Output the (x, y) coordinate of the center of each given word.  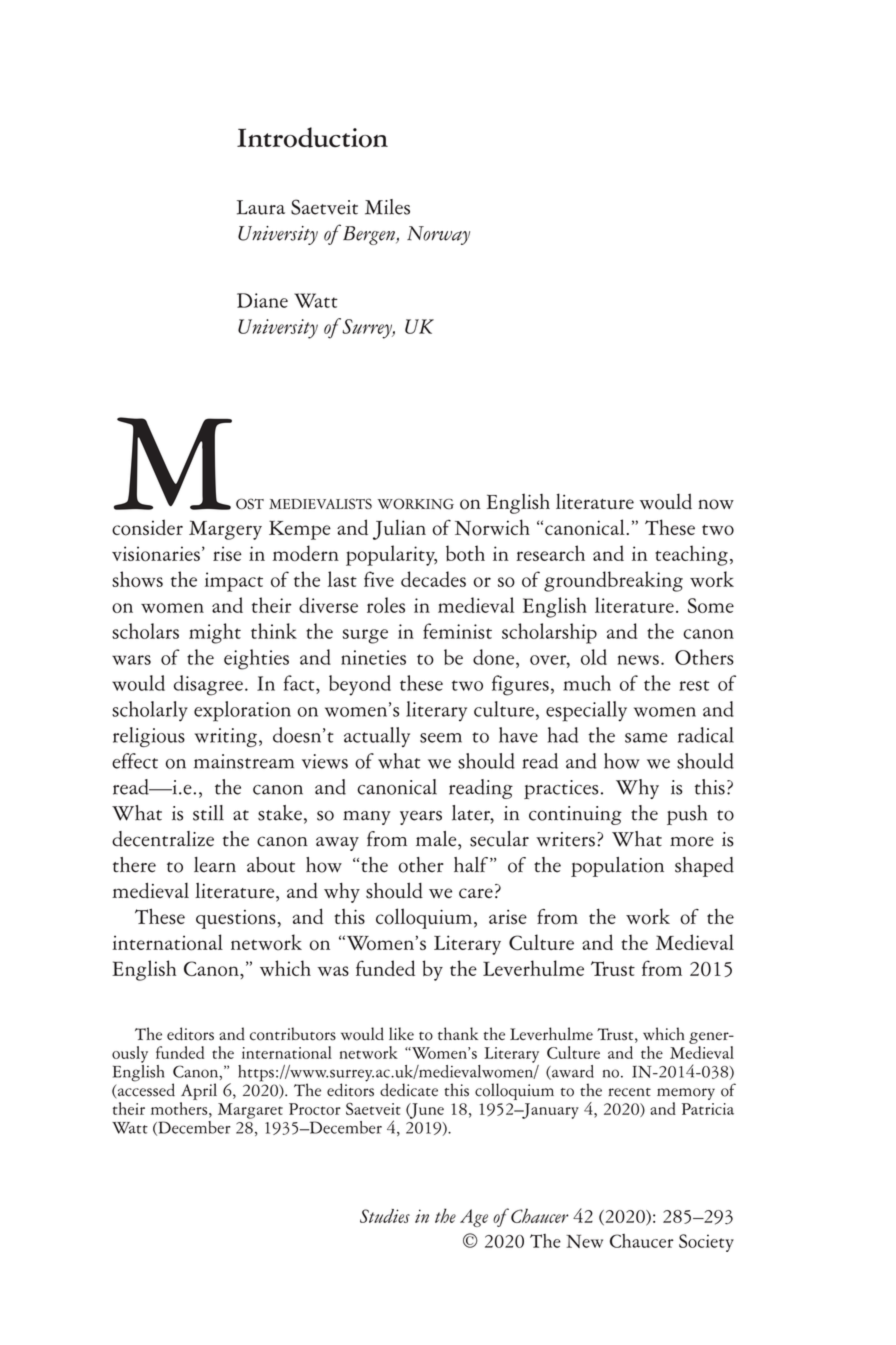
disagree (208, 685)
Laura (261, 207)
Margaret (250, 1111)
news (638, 660)
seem (441, 738)
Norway (438, 235)
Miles (387, 207)
